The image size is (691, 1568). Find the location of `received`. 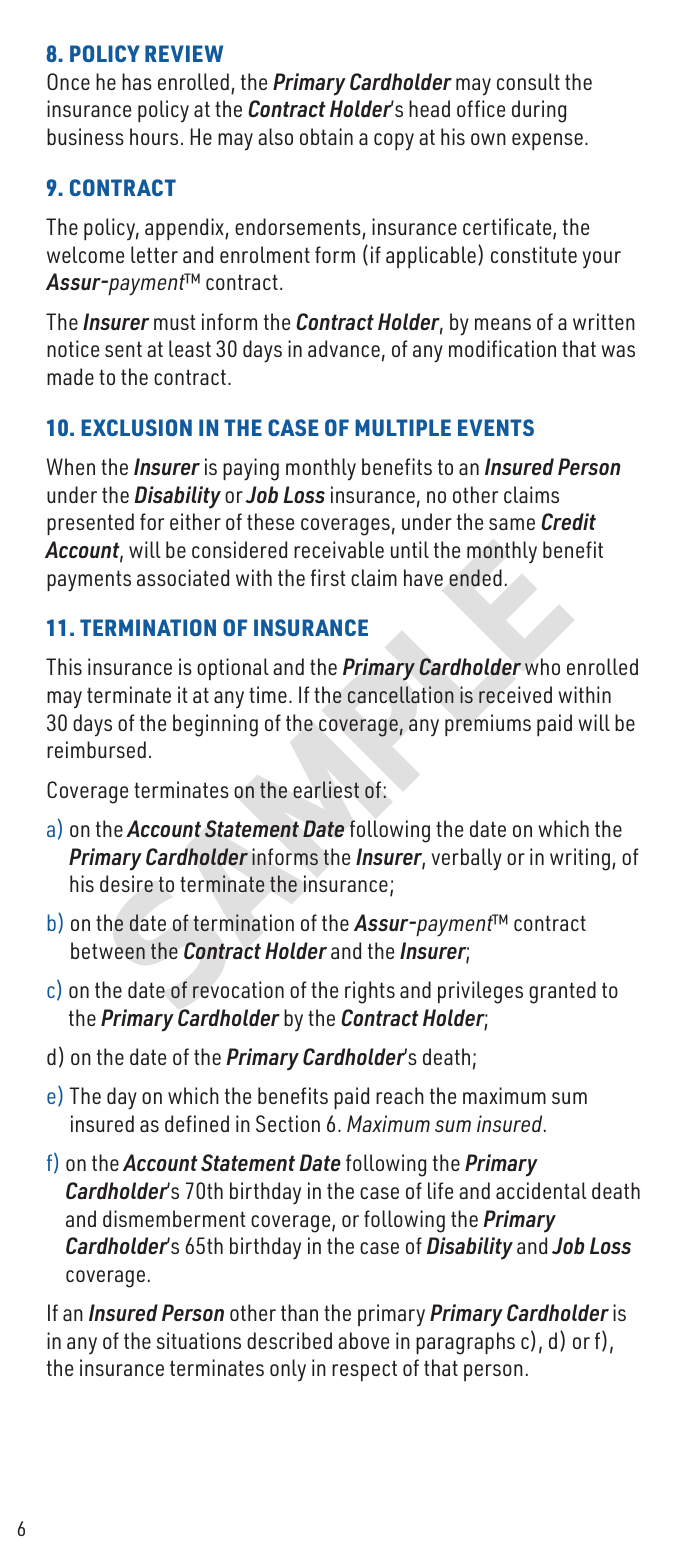

received is located at coordinates (515, 695).
